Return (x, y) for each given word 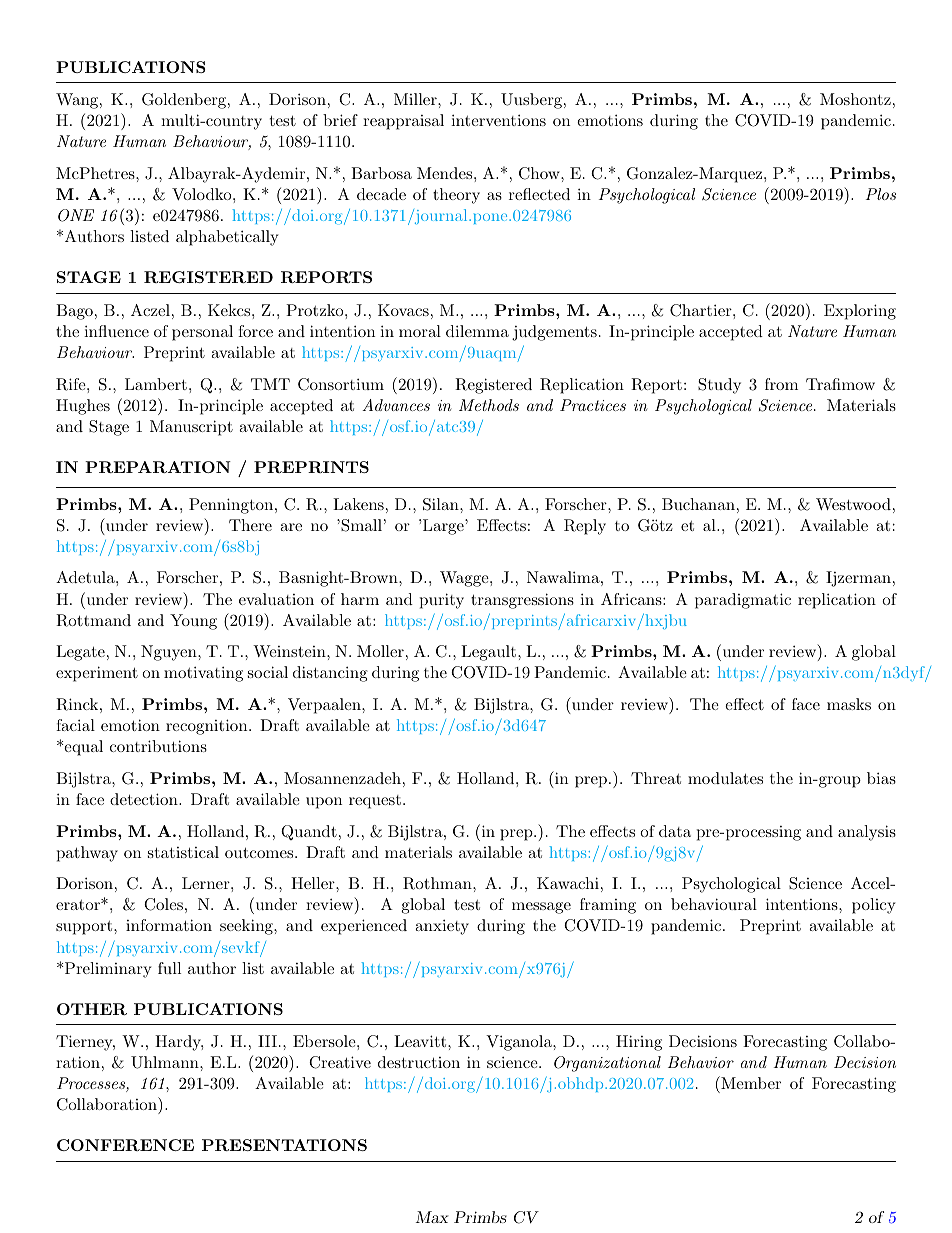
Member (750, 1082)
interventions (498, 120)
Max (432, 1217)
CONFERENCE (125, 1145)
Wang (78, 101)
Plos (881, 194)
